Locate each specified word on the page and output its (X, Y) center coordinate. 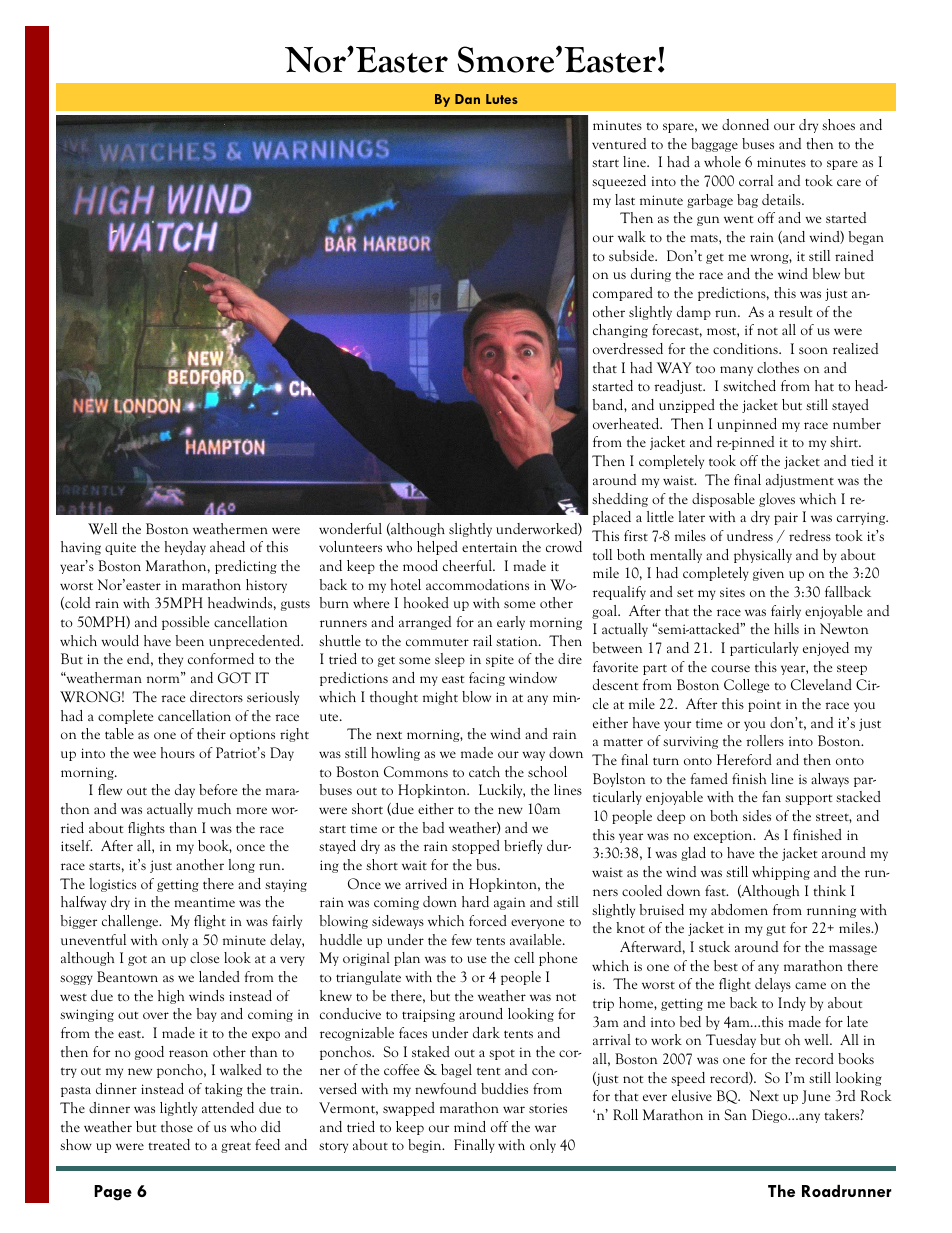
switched (749, 385)
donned (745, 124)
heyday (185, 548)
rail (482, 640)
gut (776, 930)
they (170, 660)
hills (786, 628)
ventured (619, 143)
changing (620, 331)
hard (475, 901)
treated (169, 1144)
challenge (131, 922)
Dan (467, 99)
